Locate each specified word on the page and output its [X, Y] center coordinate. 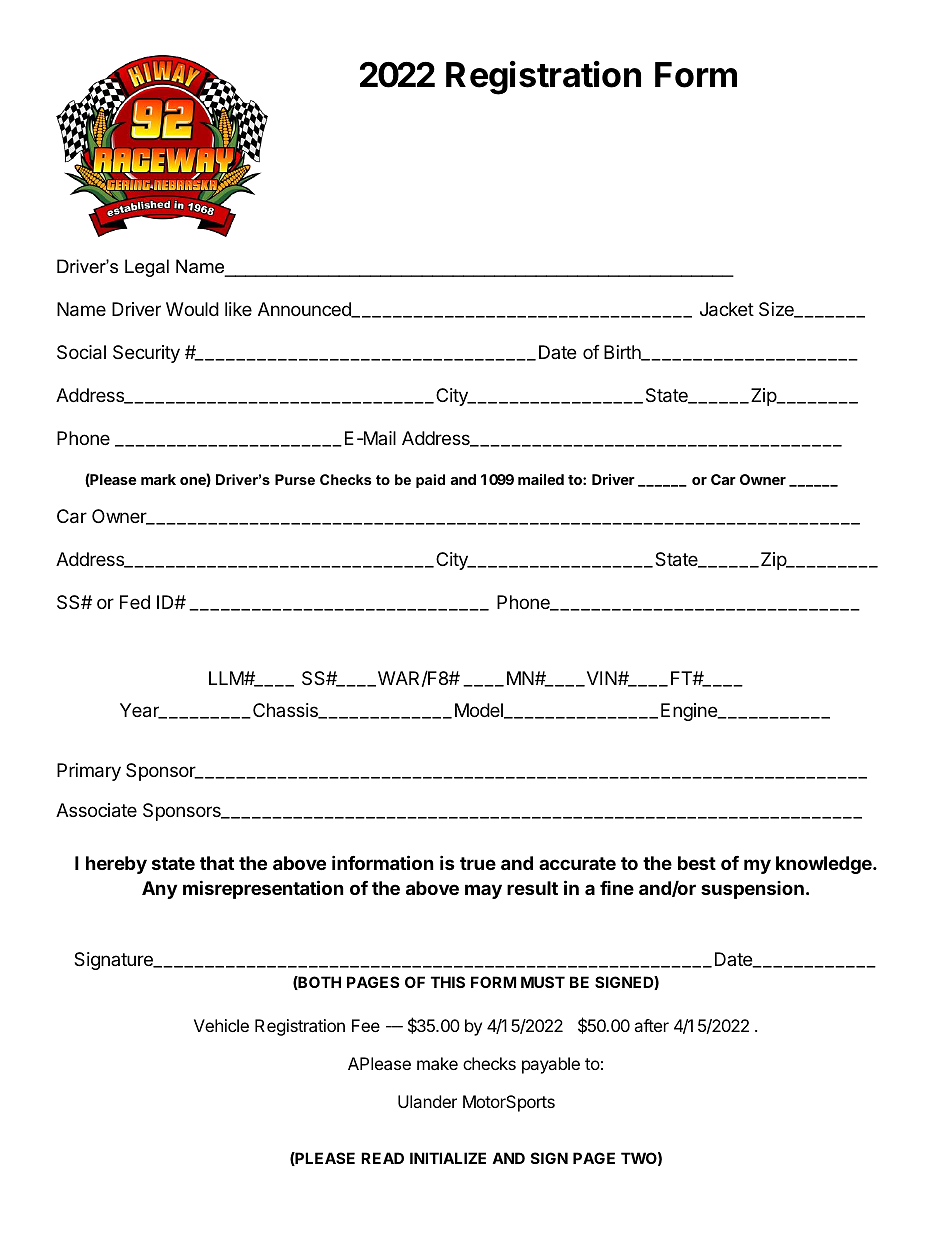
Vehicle [221, 1025]
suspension [752, 890]
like [238, 309]
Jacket [727, 309]
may [483, 891]
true [478, 863]
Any [159, 890]
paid [430, 481]
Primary [89, 772]
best [697, 863]
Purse [295, 479]
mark [158, 479]
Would [192, 309]
